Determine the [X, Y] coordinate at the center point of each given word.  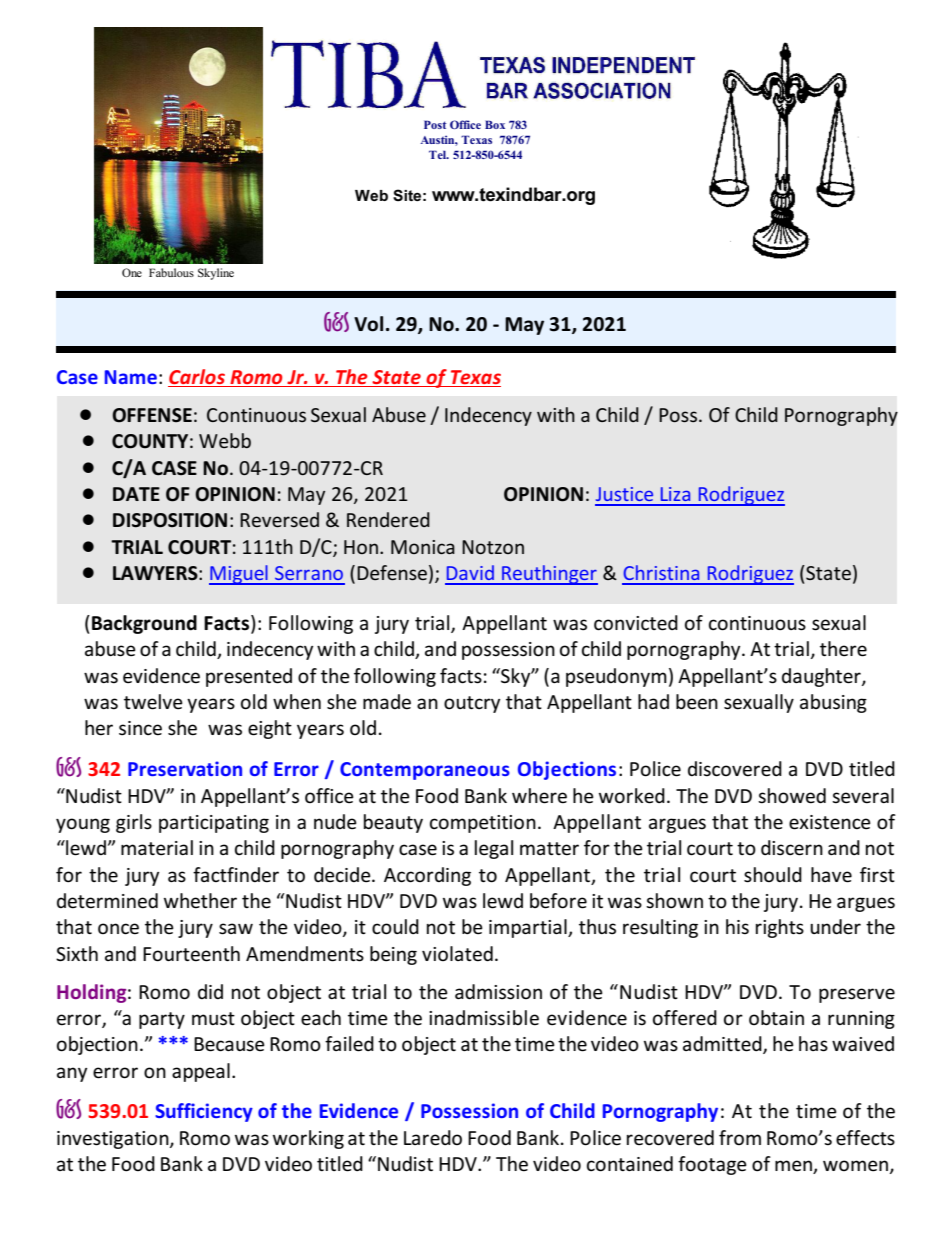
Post [435, 124]
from [740, 1137]
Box [495, 124]
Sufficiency [204, 1112]
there [843, 649]
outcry [472, 704]
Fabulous [171, 272]
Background [144, 624]
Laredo [433, 1138]
